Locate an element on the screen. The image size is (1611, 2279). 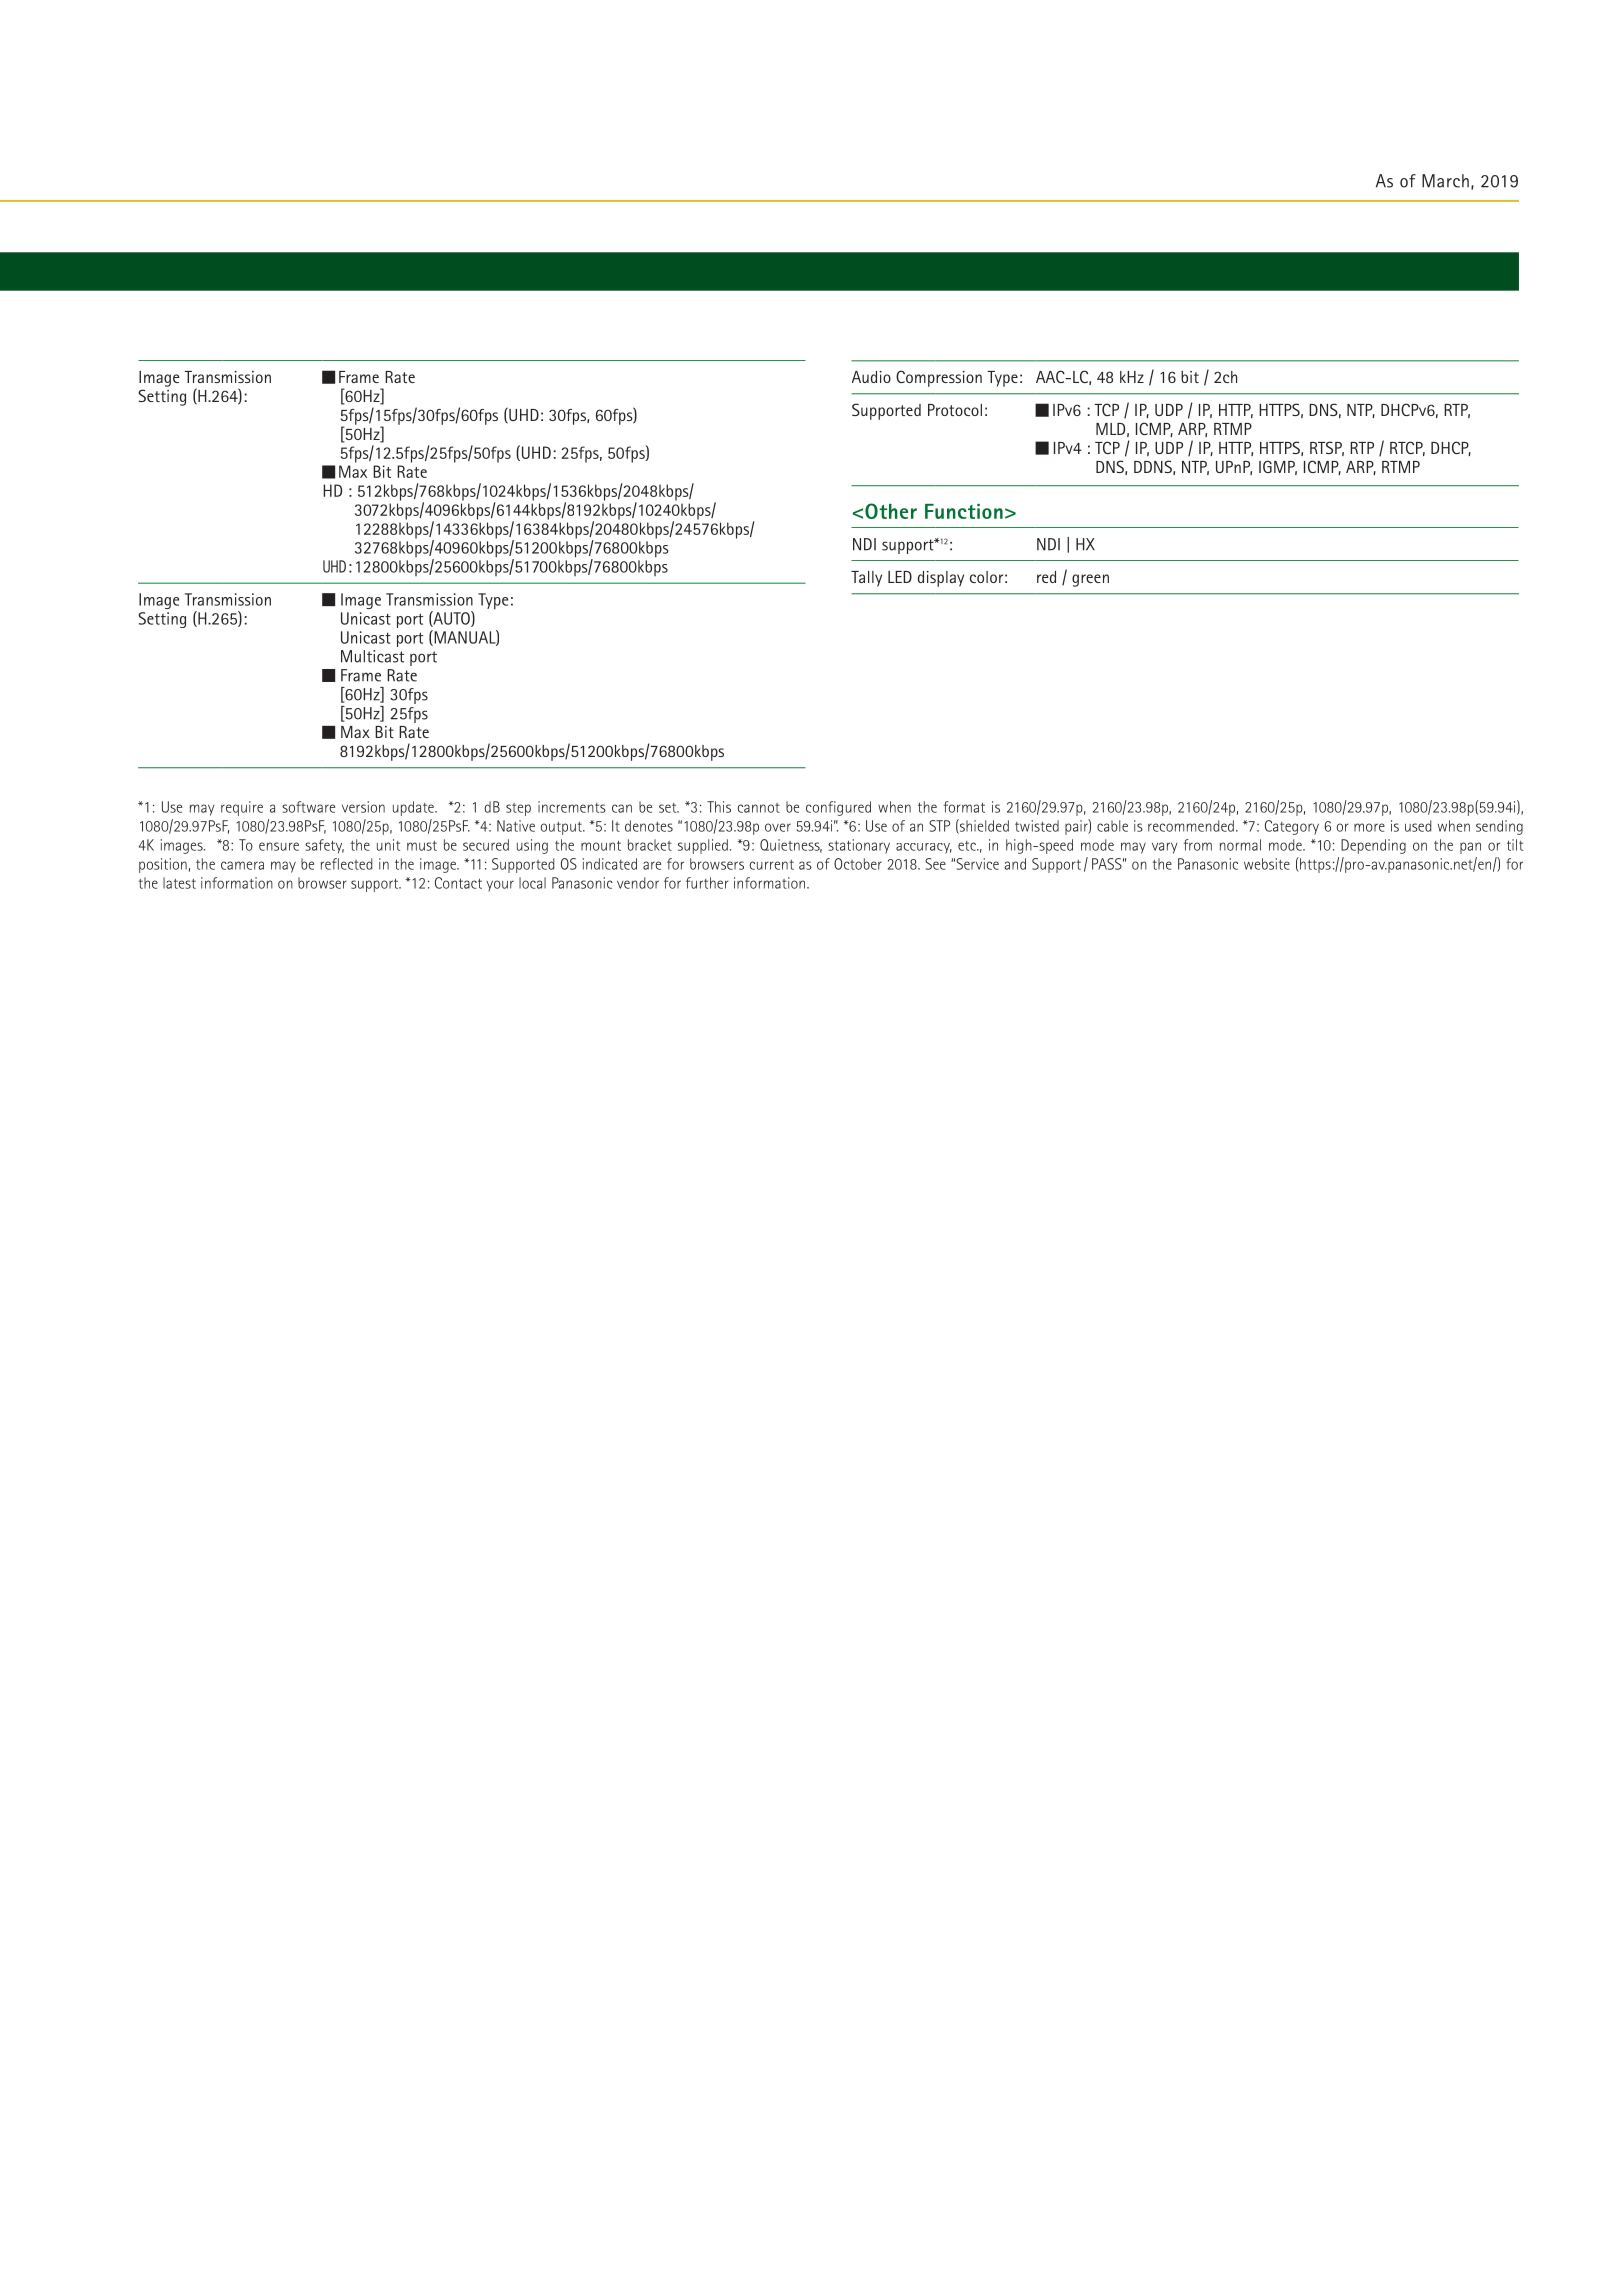
used is located at coordinates (1418, 826).
